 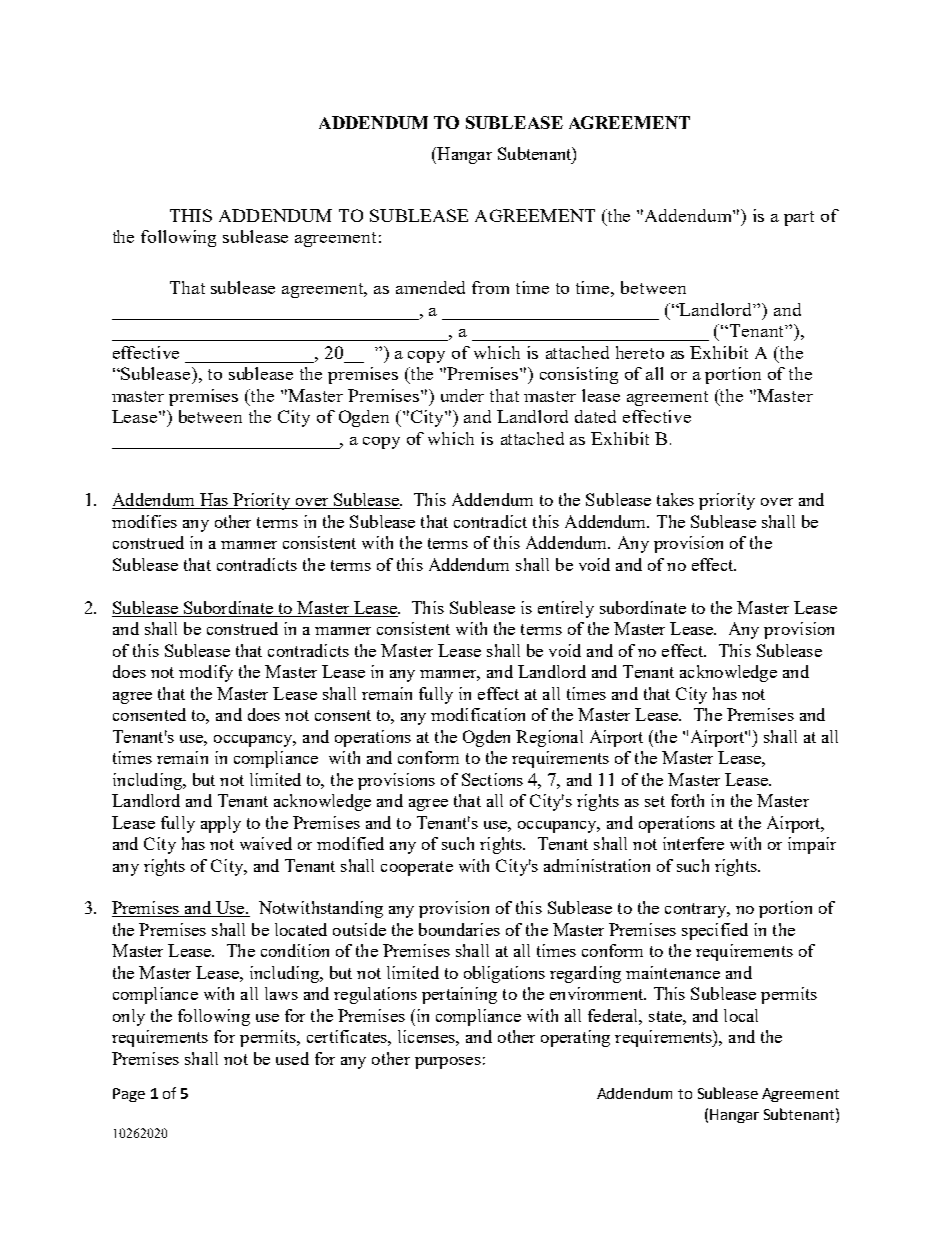 What do you see at coordinates (566, 609) in the image?
I see `entirely` at bounding box center [566, 609].
